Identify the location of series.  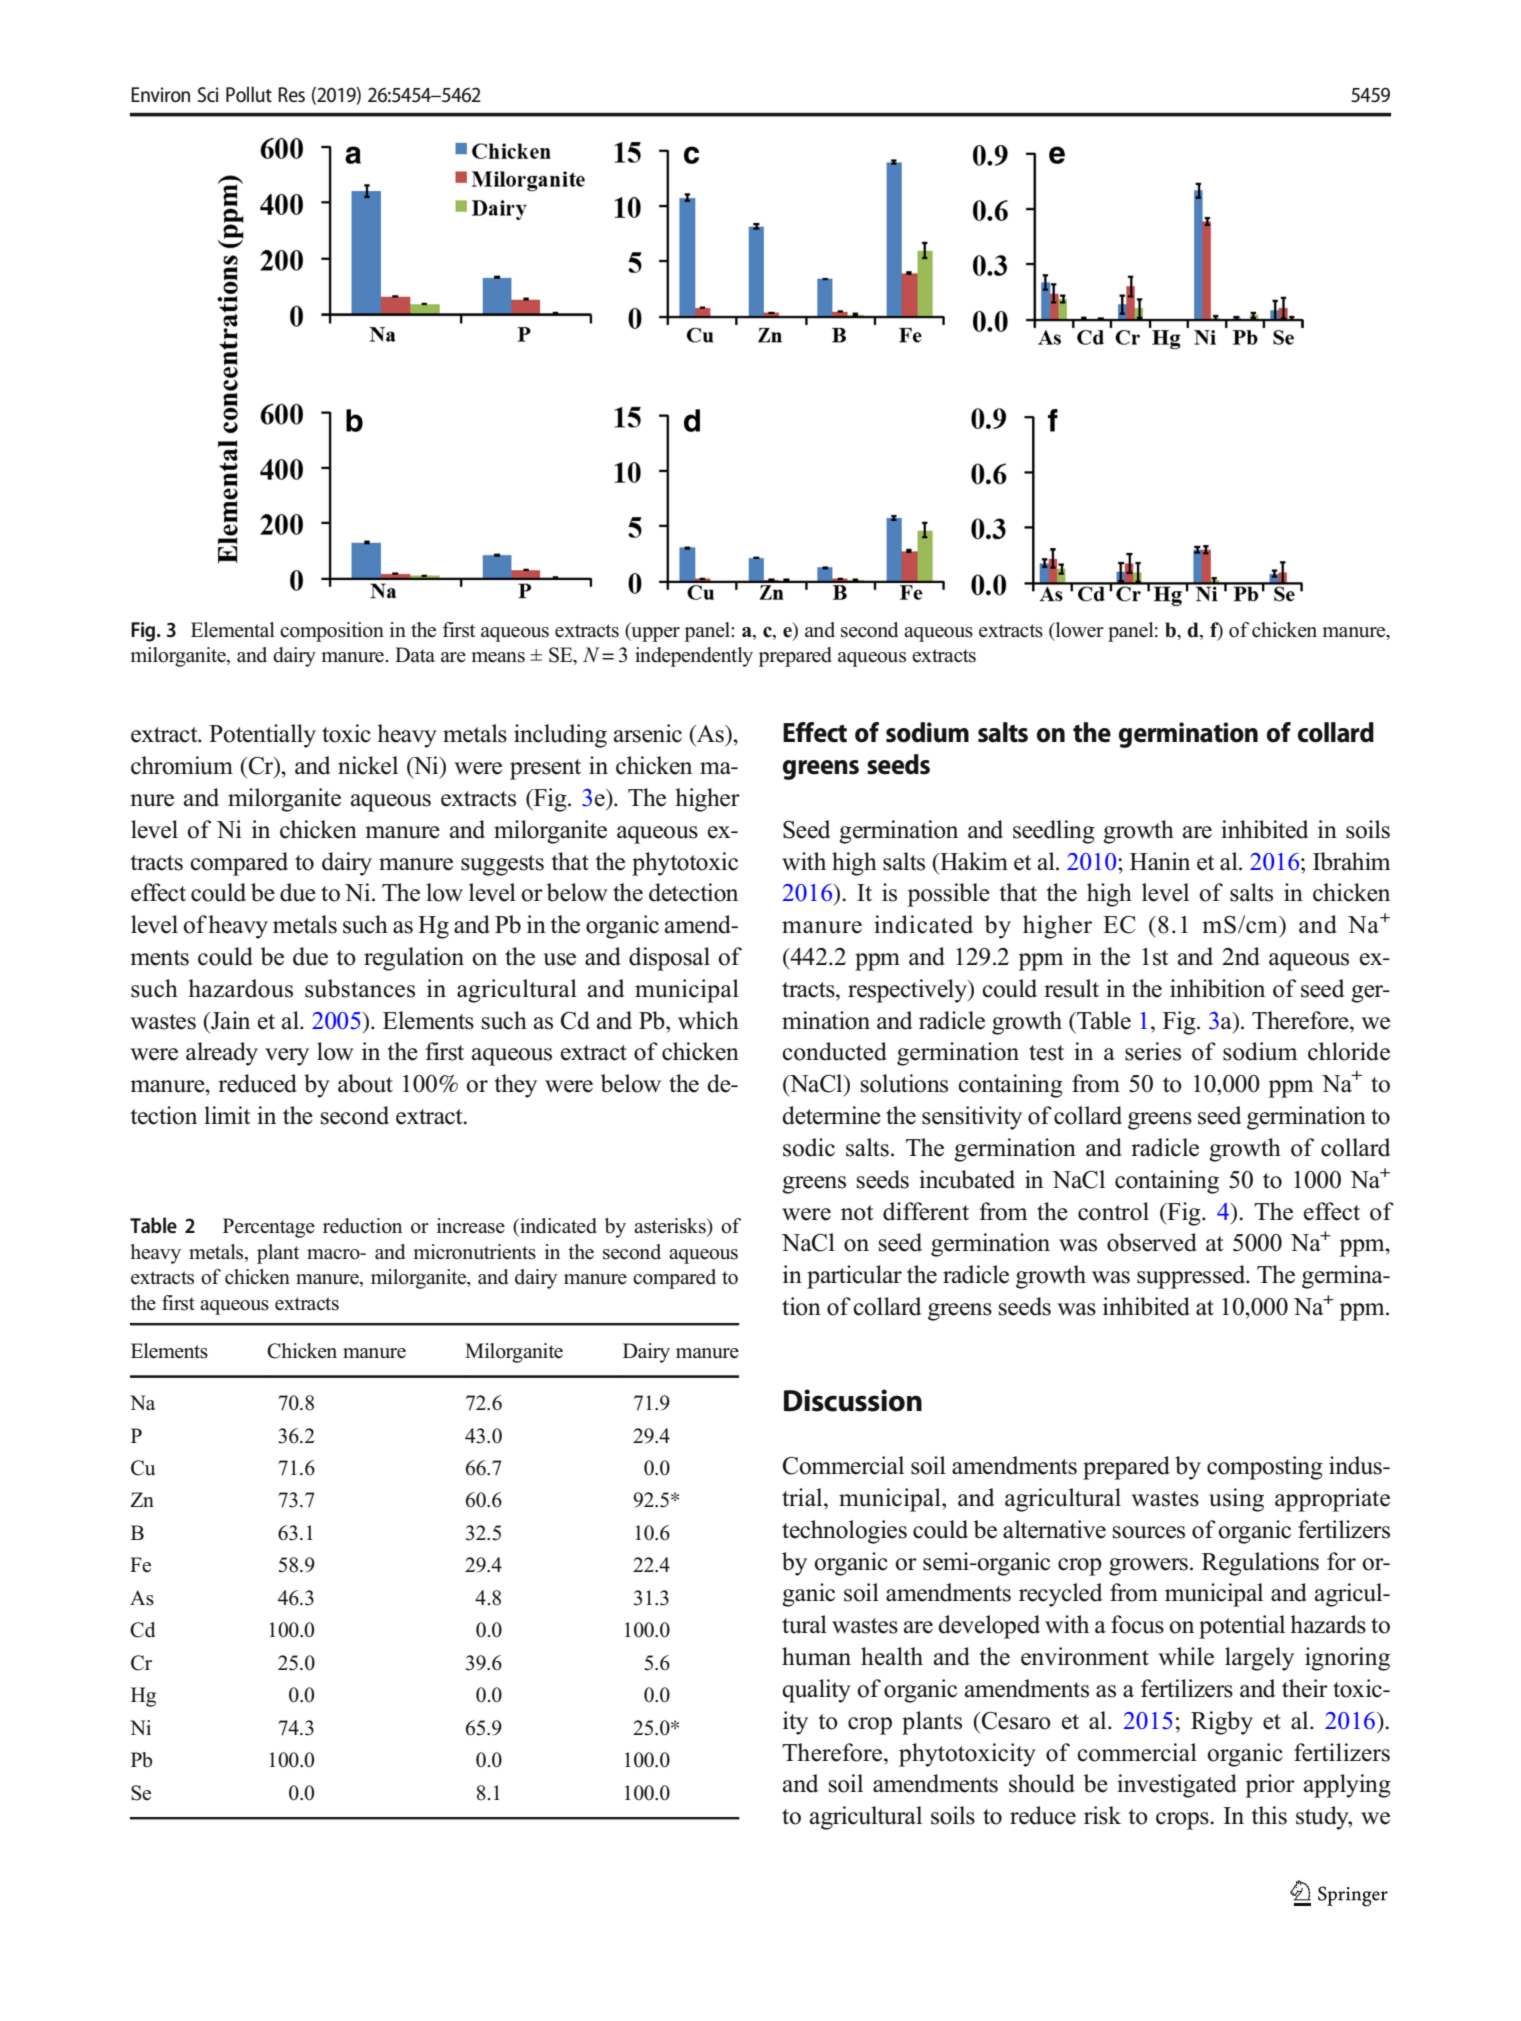
(1153, 1051).
